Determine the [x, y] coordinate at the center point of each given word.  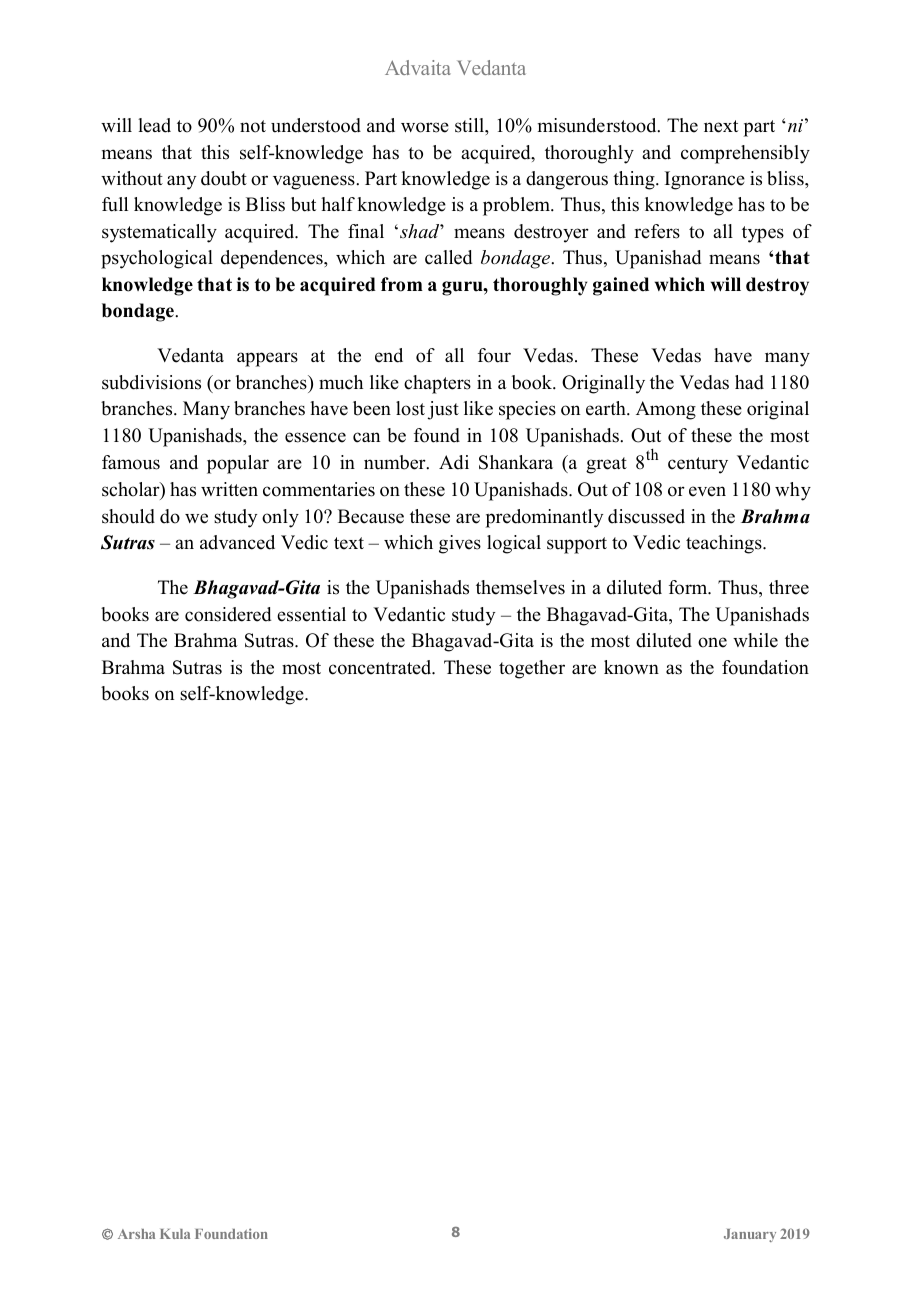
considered [228, 614]
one [712, 642]
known [631, 667]
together [532, 669]
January [750, 1235]
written [229, 489]
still [470, 125]
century [698, 465]
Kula [175, 1234]
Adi [454, 462]
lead [154, 125]
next [721, 126]
